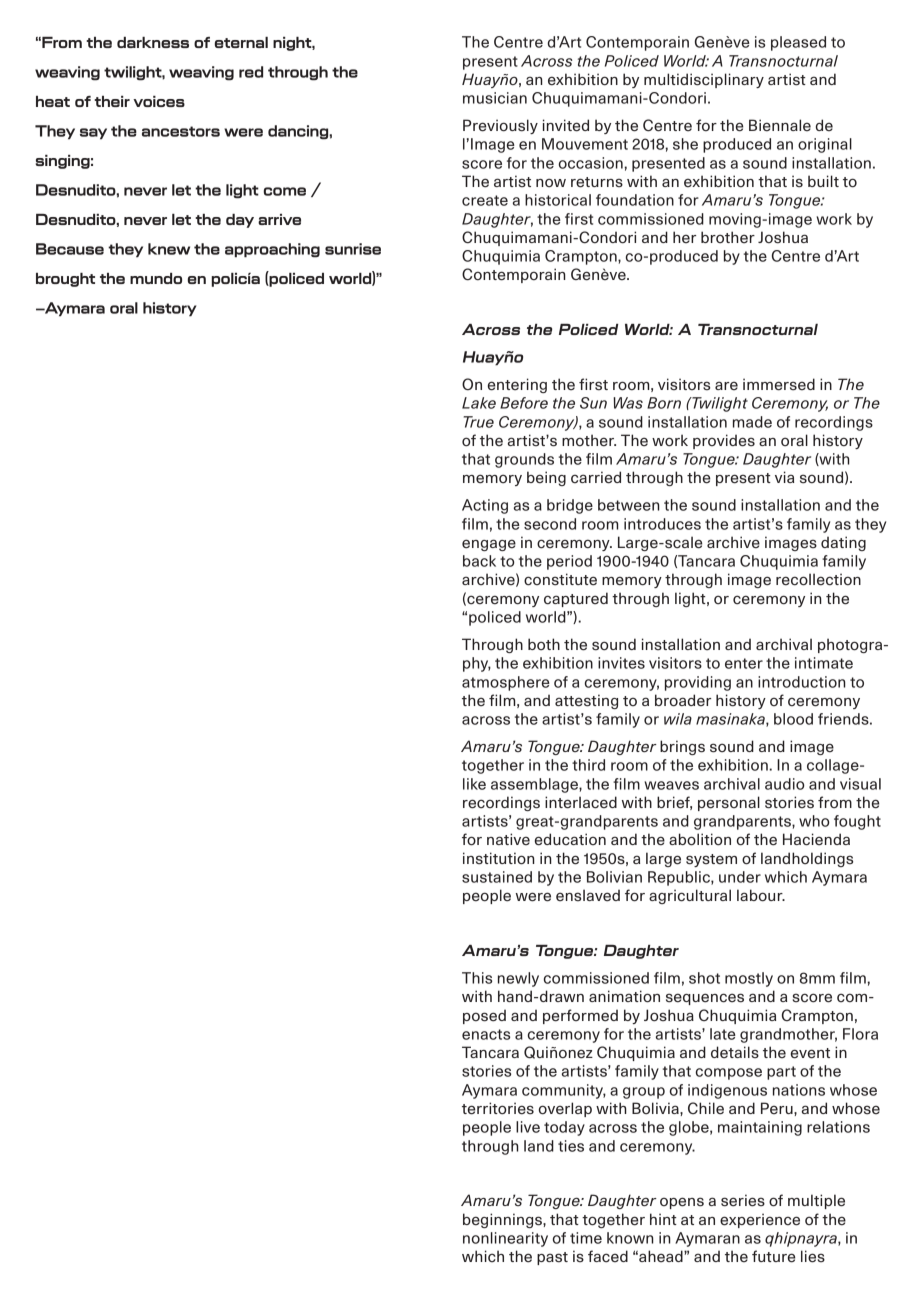  What do you see at coordinates (506, 683) in the screenshot?
I see `atmosphere` at bounding box center [506, 683].
